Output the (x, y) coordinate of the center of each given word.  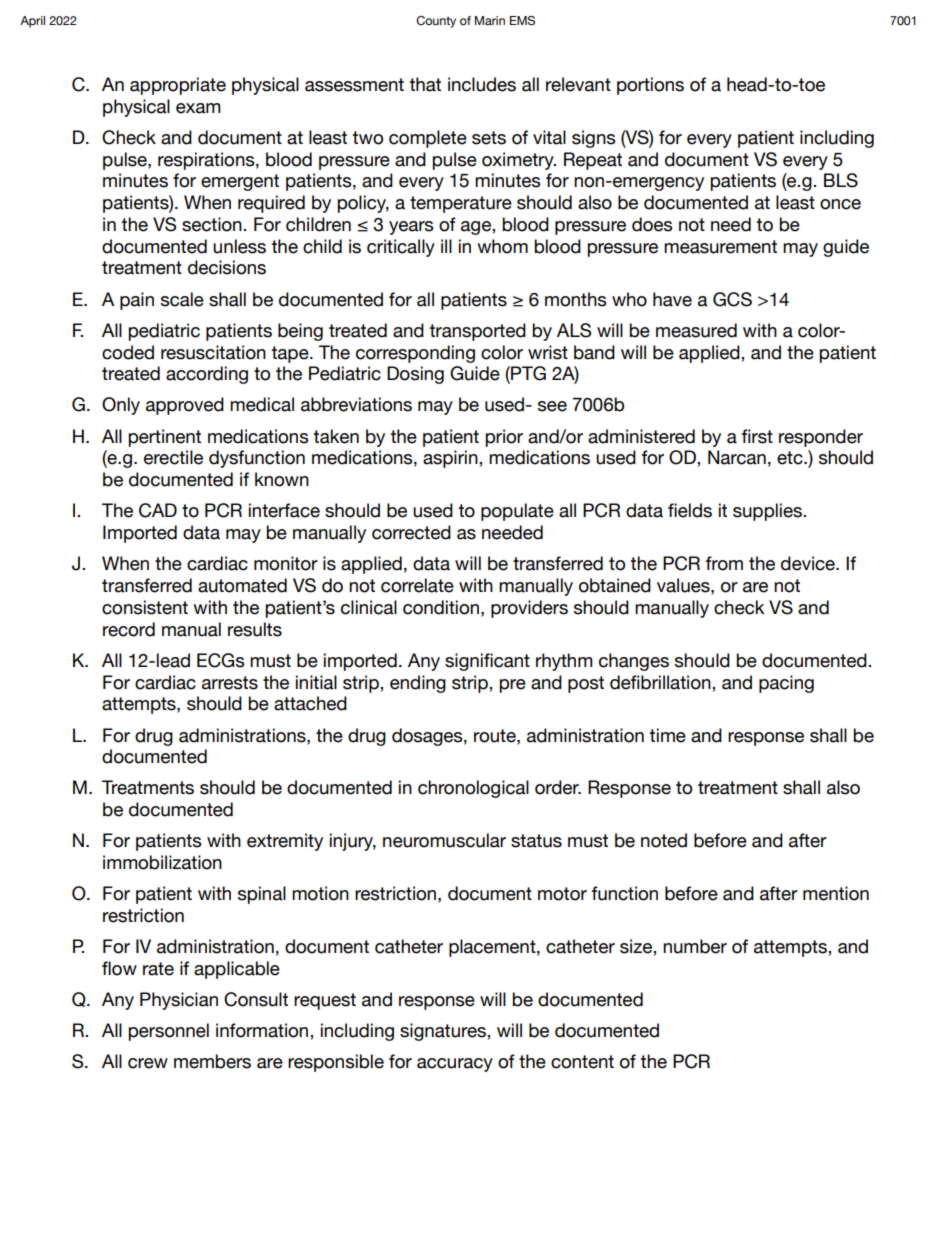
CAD (158, 510)
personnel (168, 1032)
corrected (411, 532)
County (436, 22)
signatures (444, 1032)
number (695, 946)
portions (650, 86)
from (724, 563)
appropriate (178, 86)
